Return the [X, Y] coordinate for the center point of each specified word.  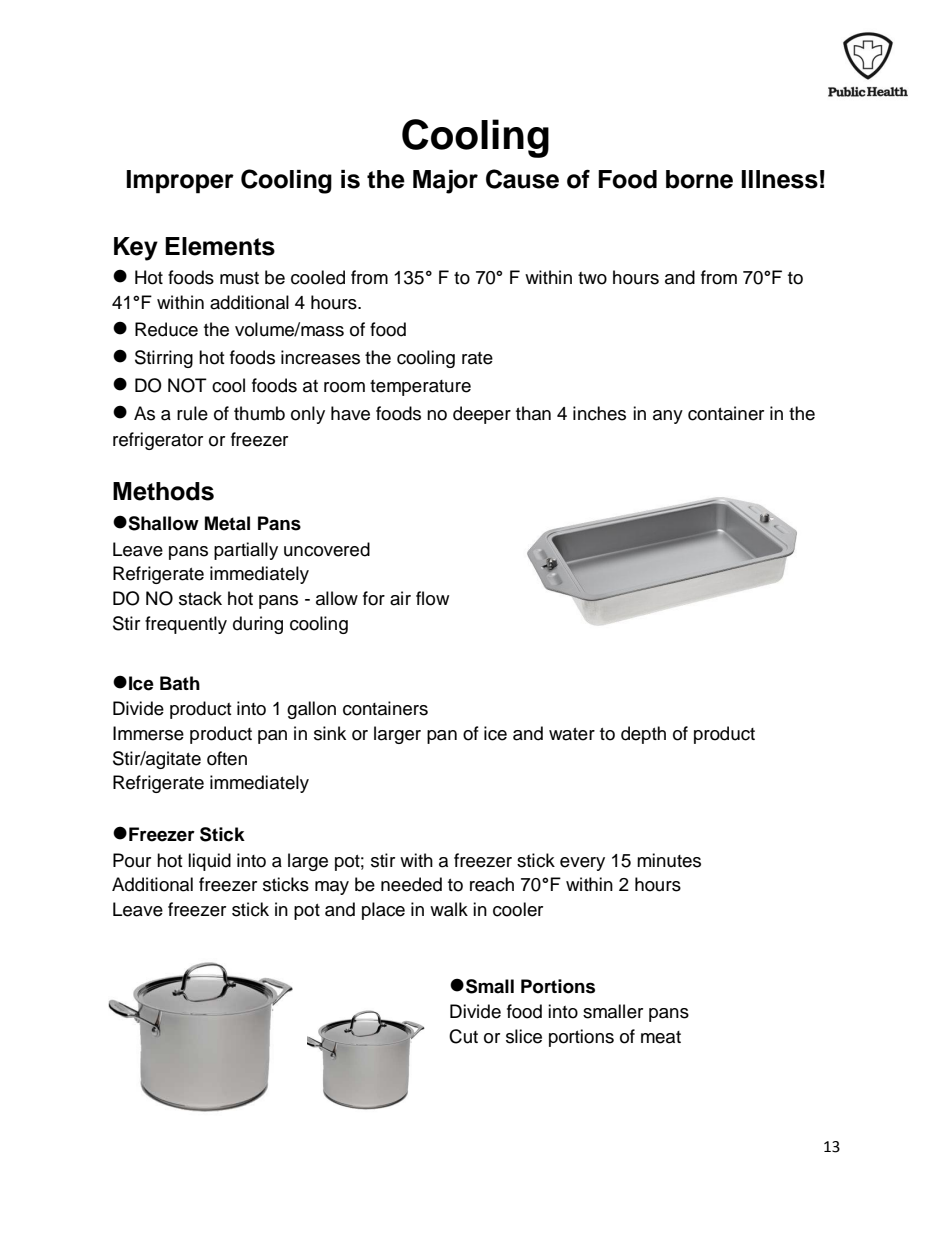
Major [445, 182]
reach [492, 884]
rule [192, 413]
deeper [482, 415]
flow [432, 598]
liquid [209, 862]
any [668, 417]
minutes [669, 860]
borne [699, 179]
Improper [180, 182]
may [332, 888]
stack [200, 598]
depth [643, 735]
